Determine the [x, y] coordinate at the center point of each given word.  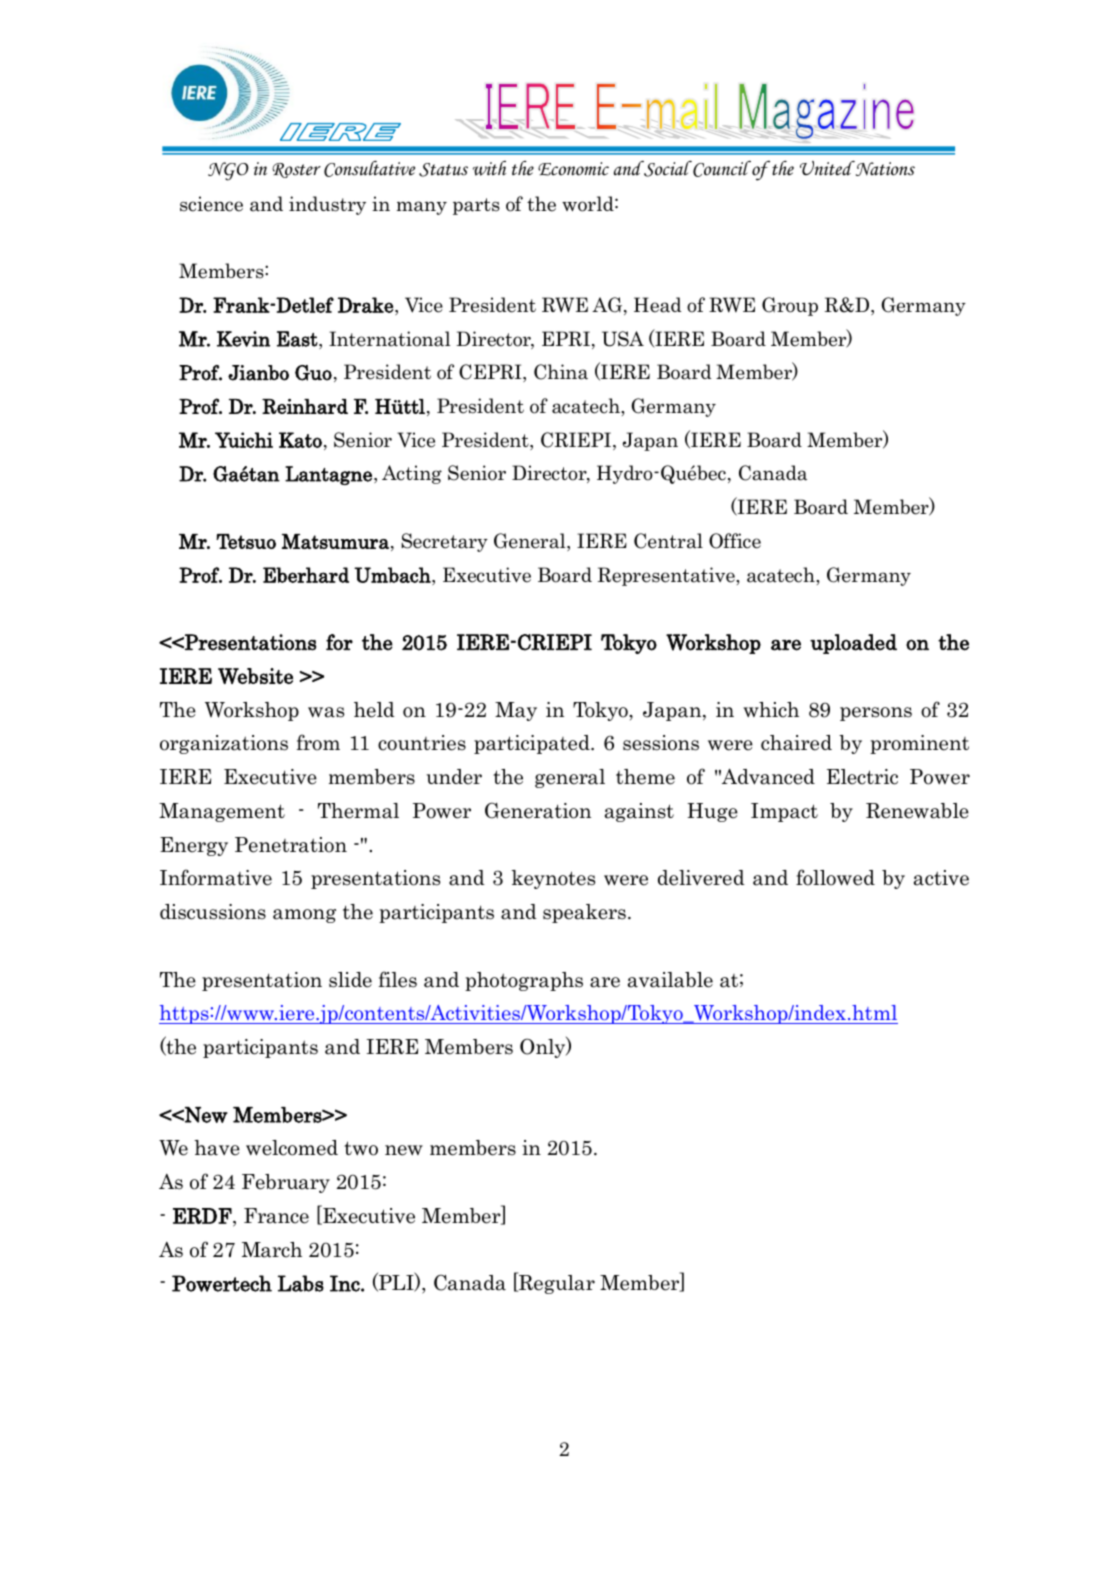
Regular [556, 1283]
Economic [573, 169]
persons [876, 714]
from [318, 742]
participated [533, 744]
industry [327, 205]
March [272, 1250]
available [670, 980]
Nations [884, 168]
